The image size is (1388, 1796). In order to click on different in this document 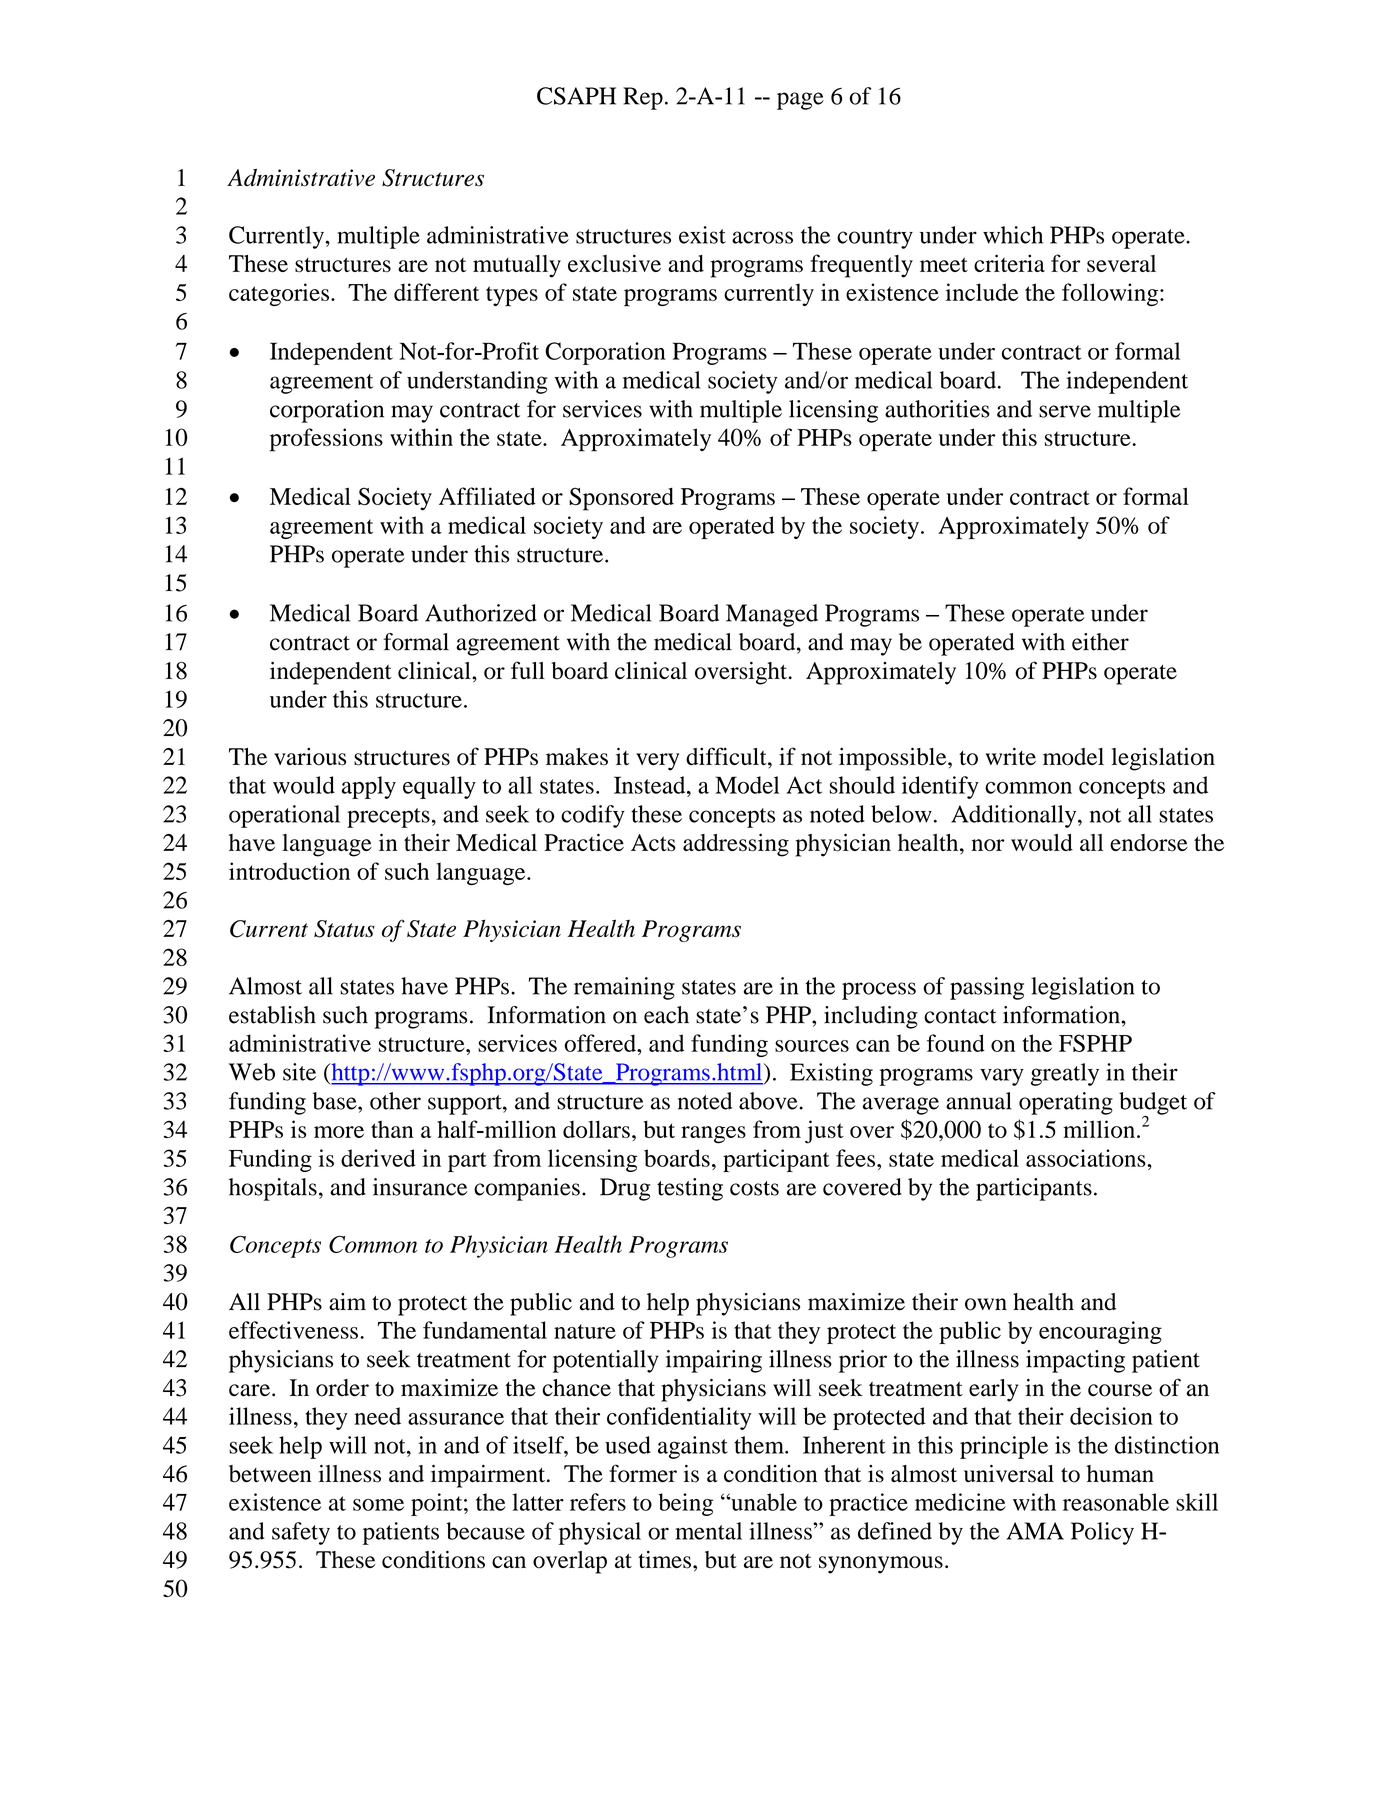, I will do `click(436, 292)`.
